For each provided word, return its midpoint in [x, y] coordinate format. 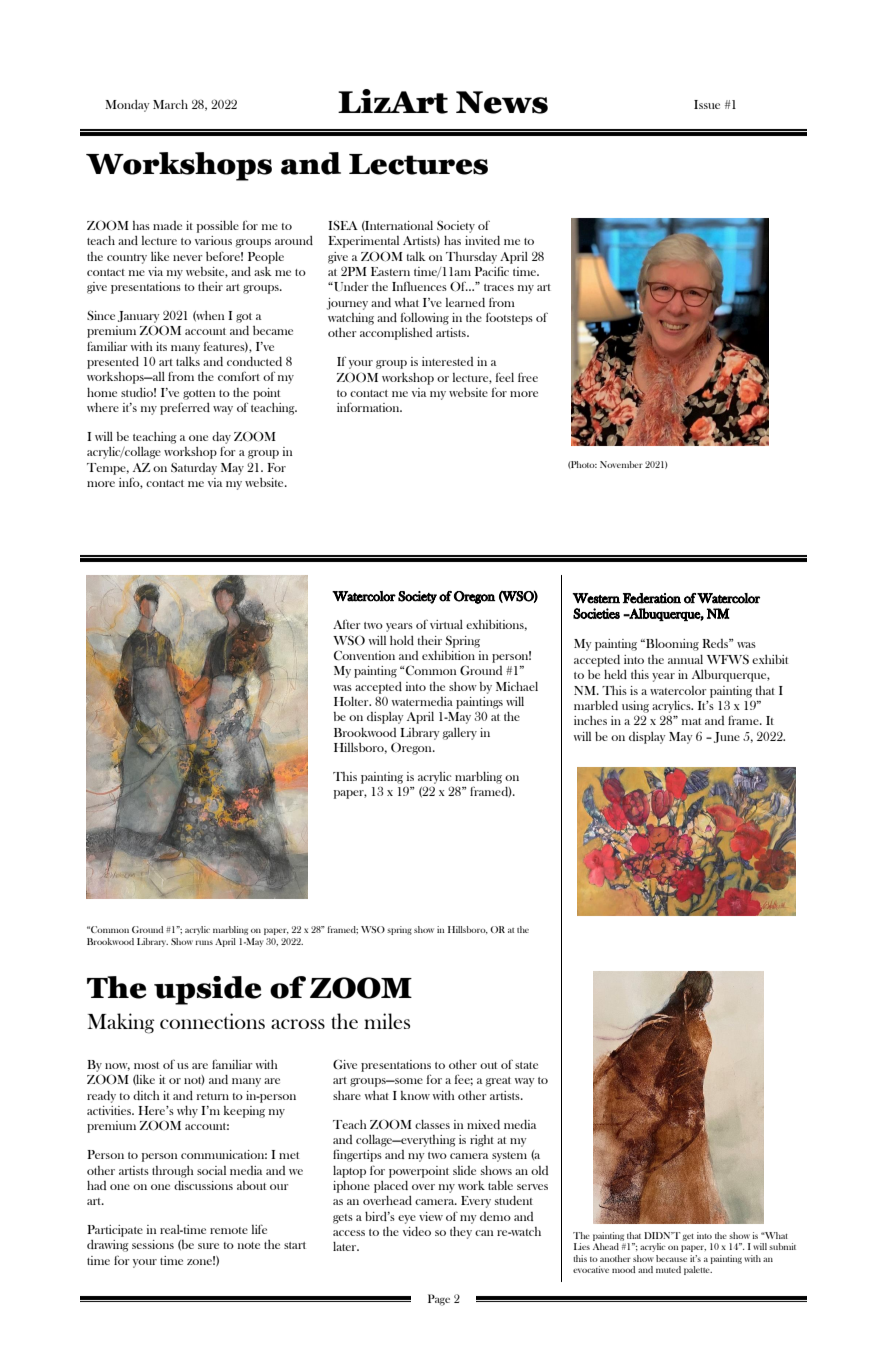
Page [439, 1300]
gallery [460, 734]
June [727, 737]
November [621, 464]
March [170, 104]
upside [208, 990]
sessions [153, 1244]
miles [387, 1021]
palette [698, 1270]
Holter [352, 701]
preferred [185, 408]
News [502, 102]
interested [447, 361]
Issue [707, 104]
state [526, 1065]
